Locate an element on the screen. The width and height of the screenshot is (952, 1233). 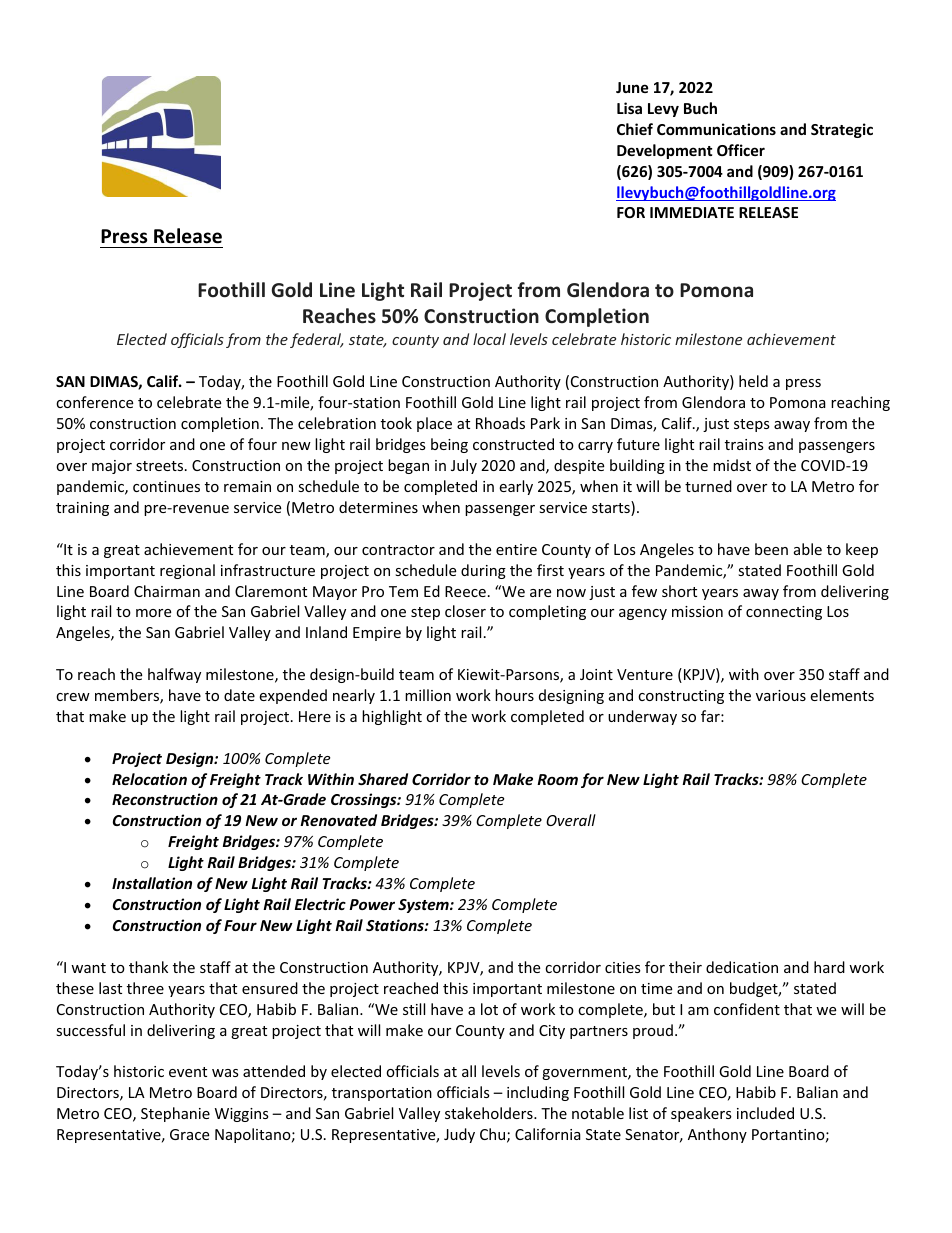
federal is located at coordinates (317, 340).
